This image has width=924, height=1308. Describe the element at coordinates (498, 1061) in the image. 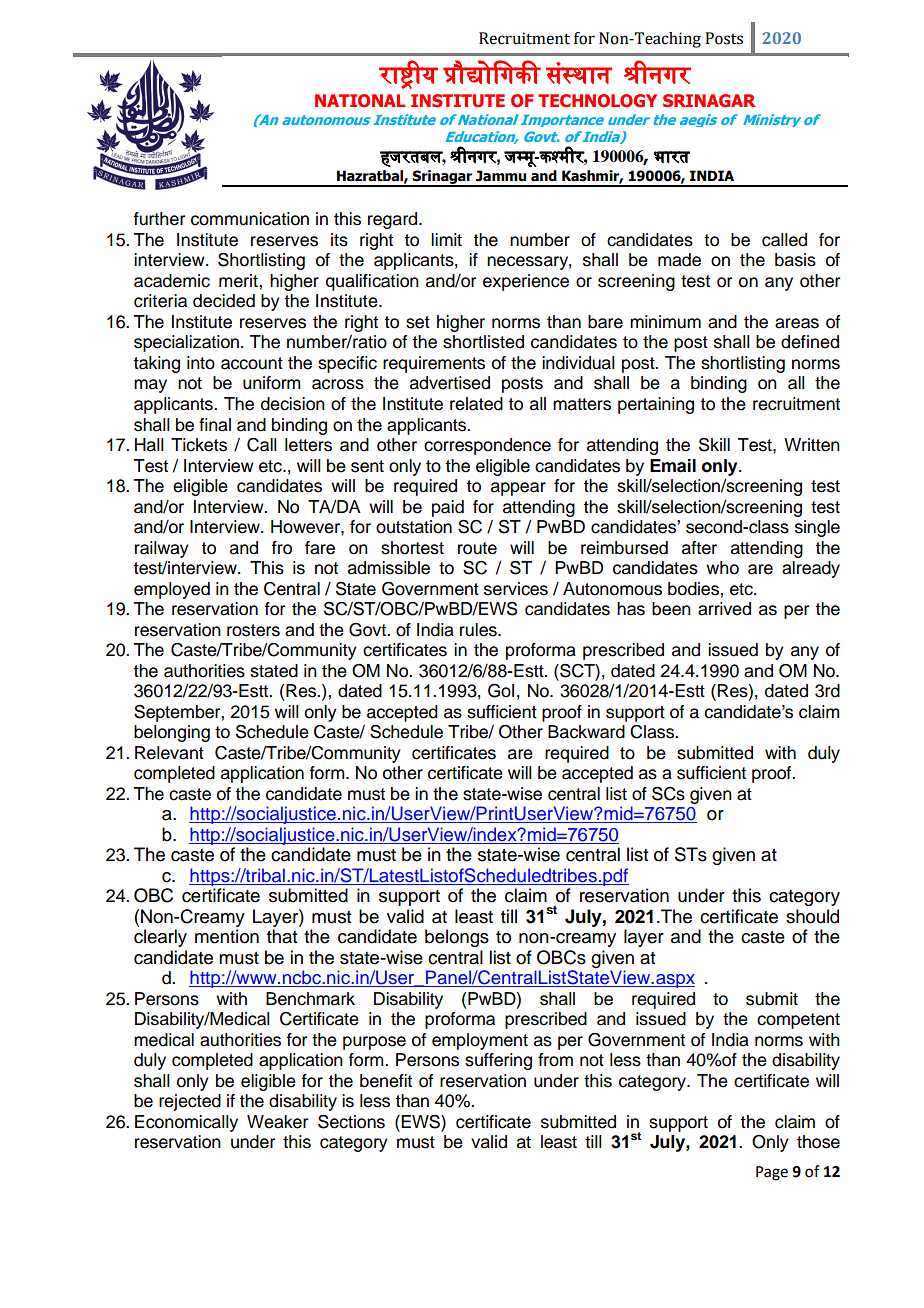

I see `suffering` at that location.
